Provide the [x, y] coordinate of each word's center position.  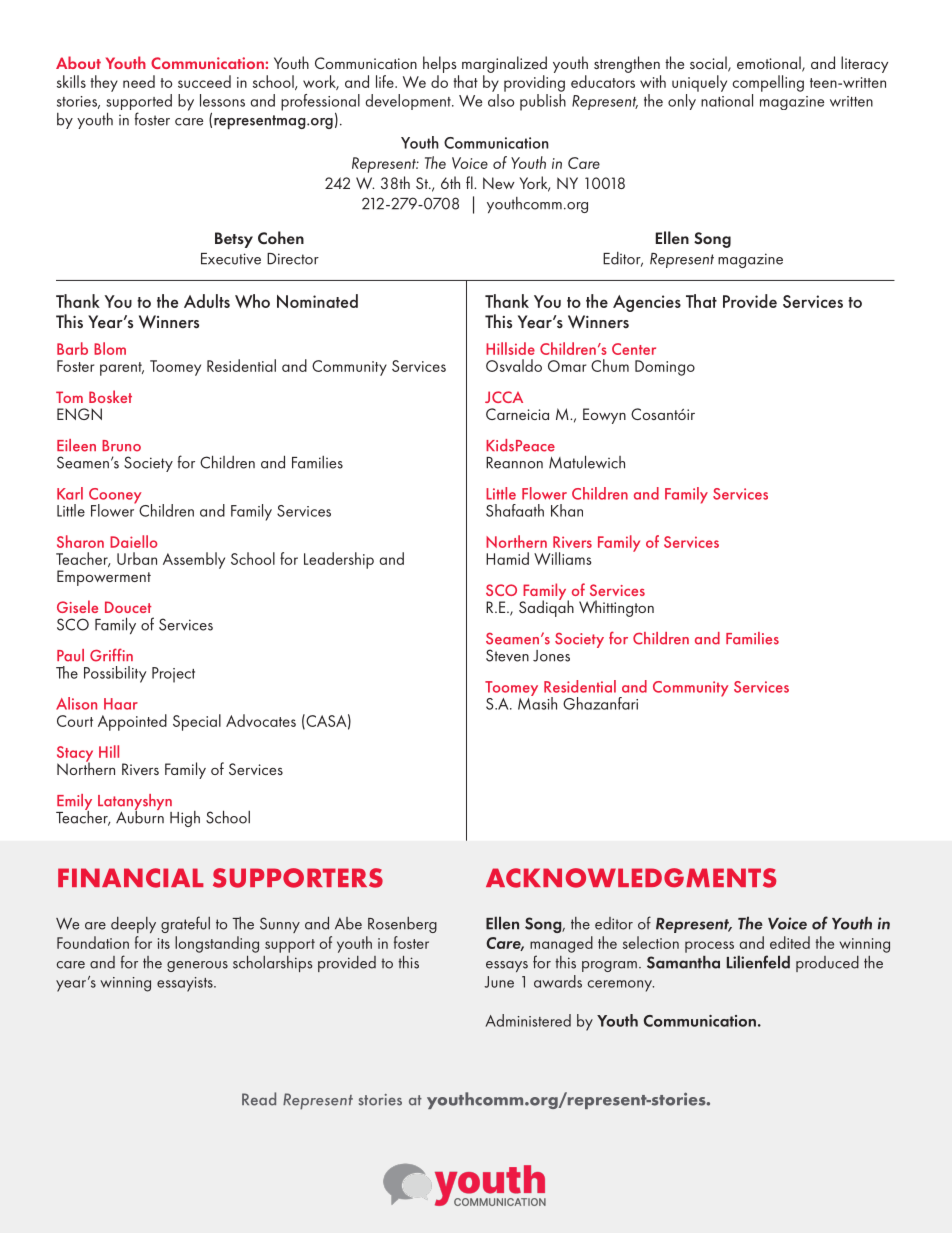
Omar [567, 366]
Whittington [616, 608]
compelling [768, 83]
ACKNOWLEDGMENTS [631, 878]
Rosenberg [402, 925]
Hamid [507, 558]
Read [259, 1099]
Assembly [194, 560]
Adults [207, 301]
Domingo [665, 368]
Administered [528, 1020]
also [501, 100]
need [139, 81]
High [185, 819]
